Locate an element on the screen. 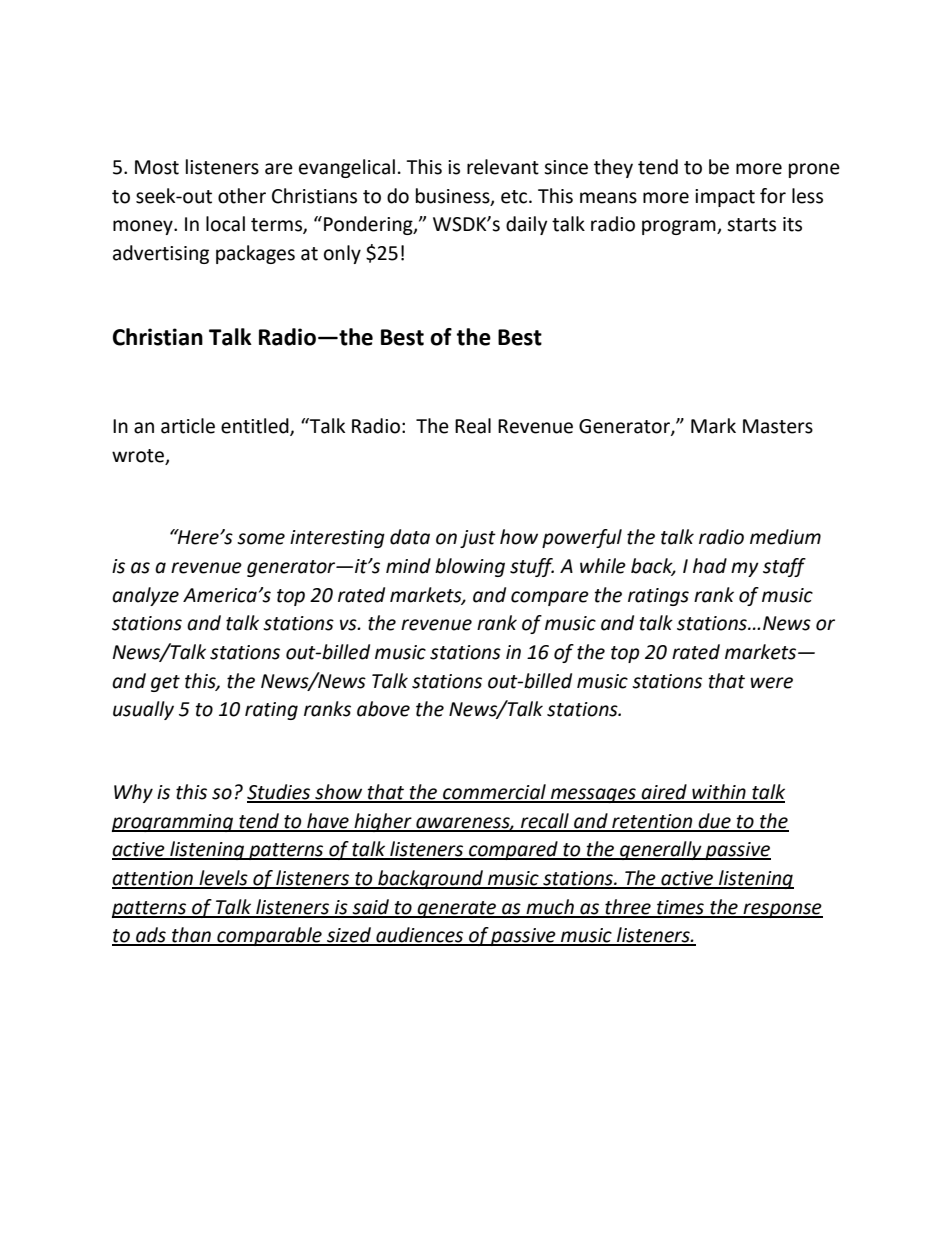 Image resolution: width=952 pixels, height=1233 pixels. etc is located at coordinates (515, 197).
